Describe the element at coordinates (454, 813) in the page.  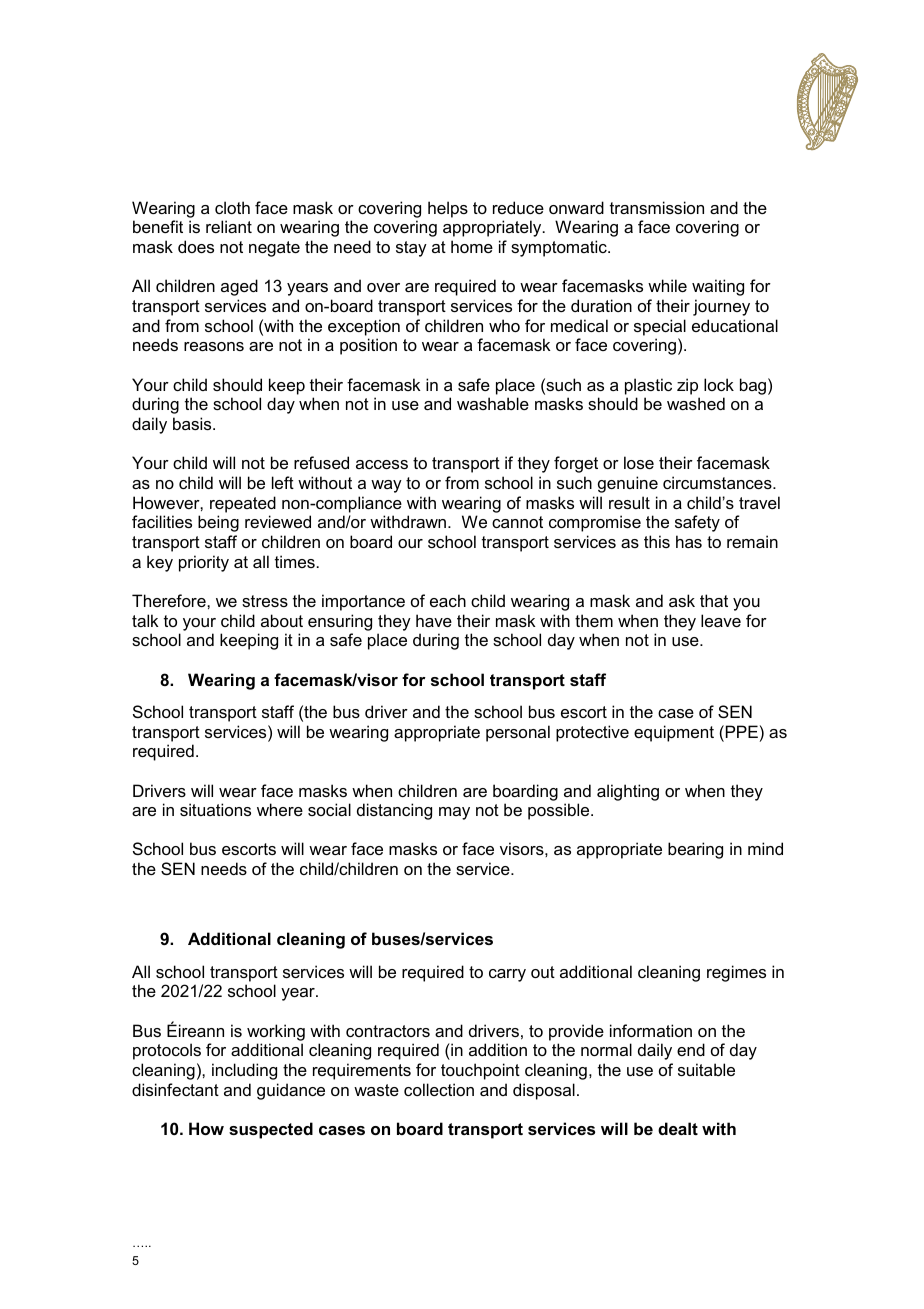
I see `may` at that location.
